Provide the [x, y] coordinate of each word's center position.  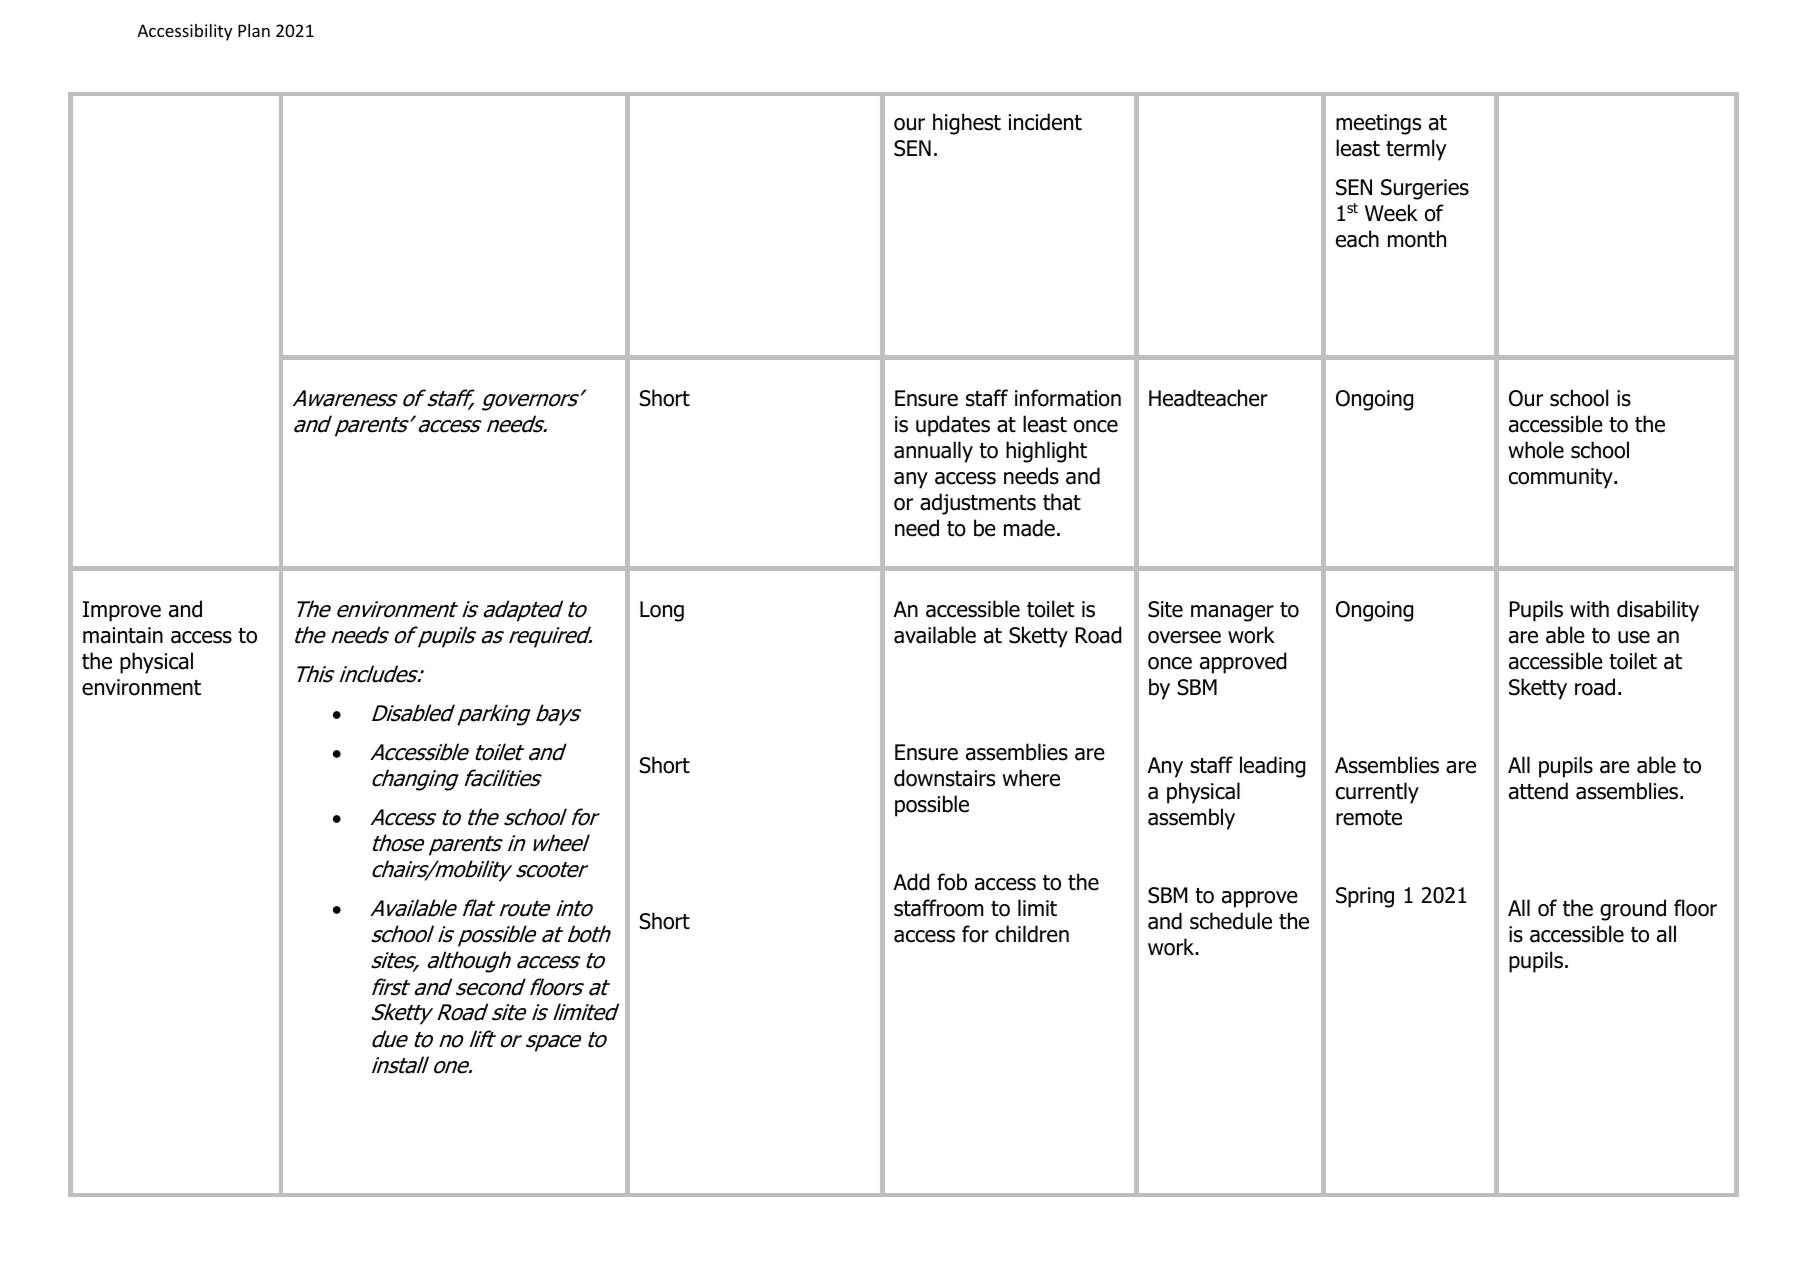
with [1589, 608]
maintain [123, 635]
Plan [254, 30]
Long [662, 611]
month [1417, 239]
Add [911, 882]
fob [952, 882]
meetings [1378, 124]
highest [967, 124]
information [1068, 398]
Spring [1365, 897]
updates [953, 426]
